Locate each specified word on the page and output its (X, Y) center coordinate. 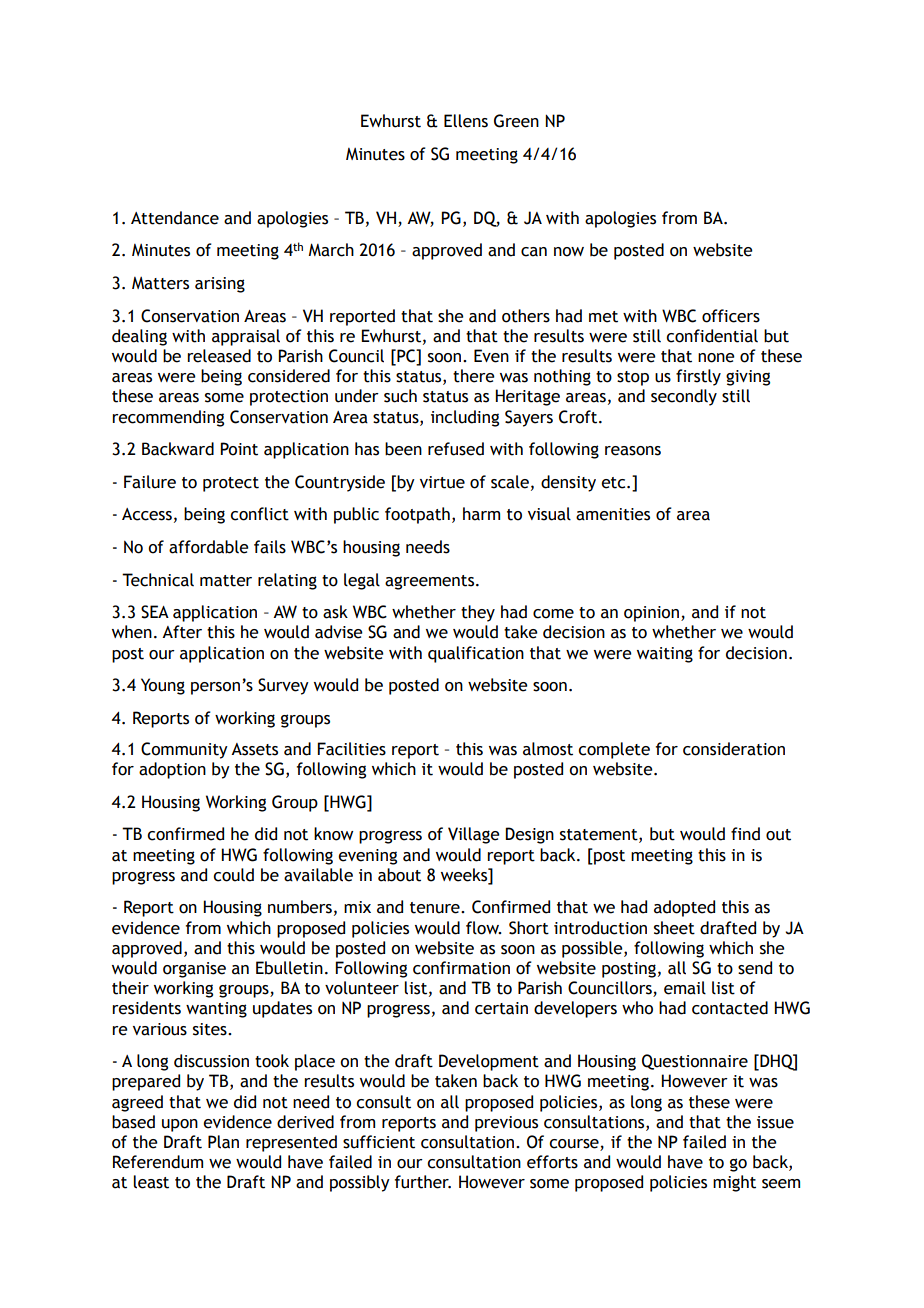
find (745, 834)
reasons (633, 451)
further (423, 1182)
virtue (442, 482)
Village (474, 835)
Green (516, 121)
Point (239, 449)
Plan (223, 1142)
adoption (172, 770)
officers (731, 316)
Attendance (175, 218)
